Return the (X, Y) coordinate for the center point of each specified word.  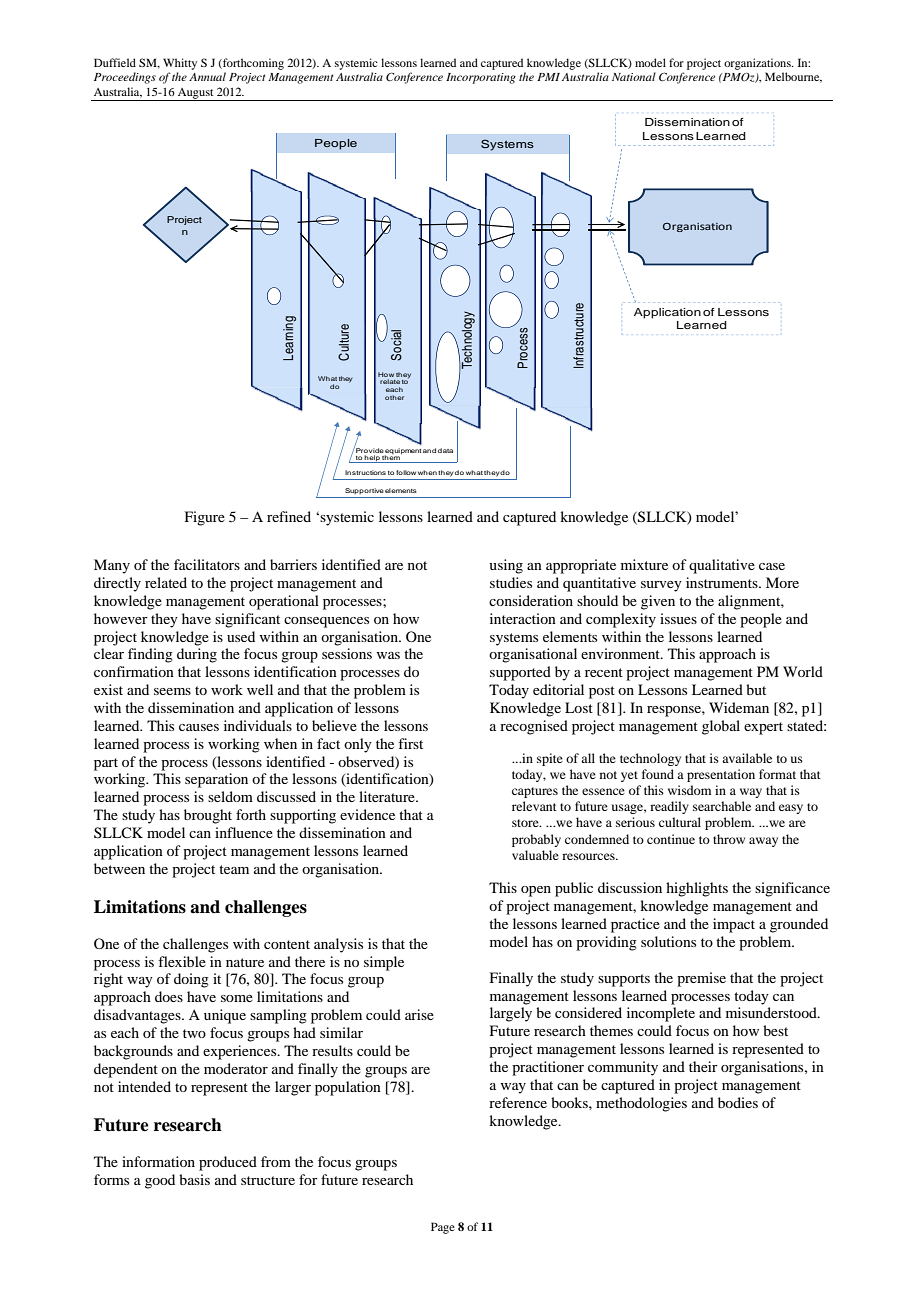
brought (208, 816)
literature (388, 796)
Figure (205, 518)
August (196, 94)
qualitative (722, 566)
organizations (758, 64)
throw (729, 839)
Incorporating (481, 78)
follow (406, 472)
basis (194, 1179)
